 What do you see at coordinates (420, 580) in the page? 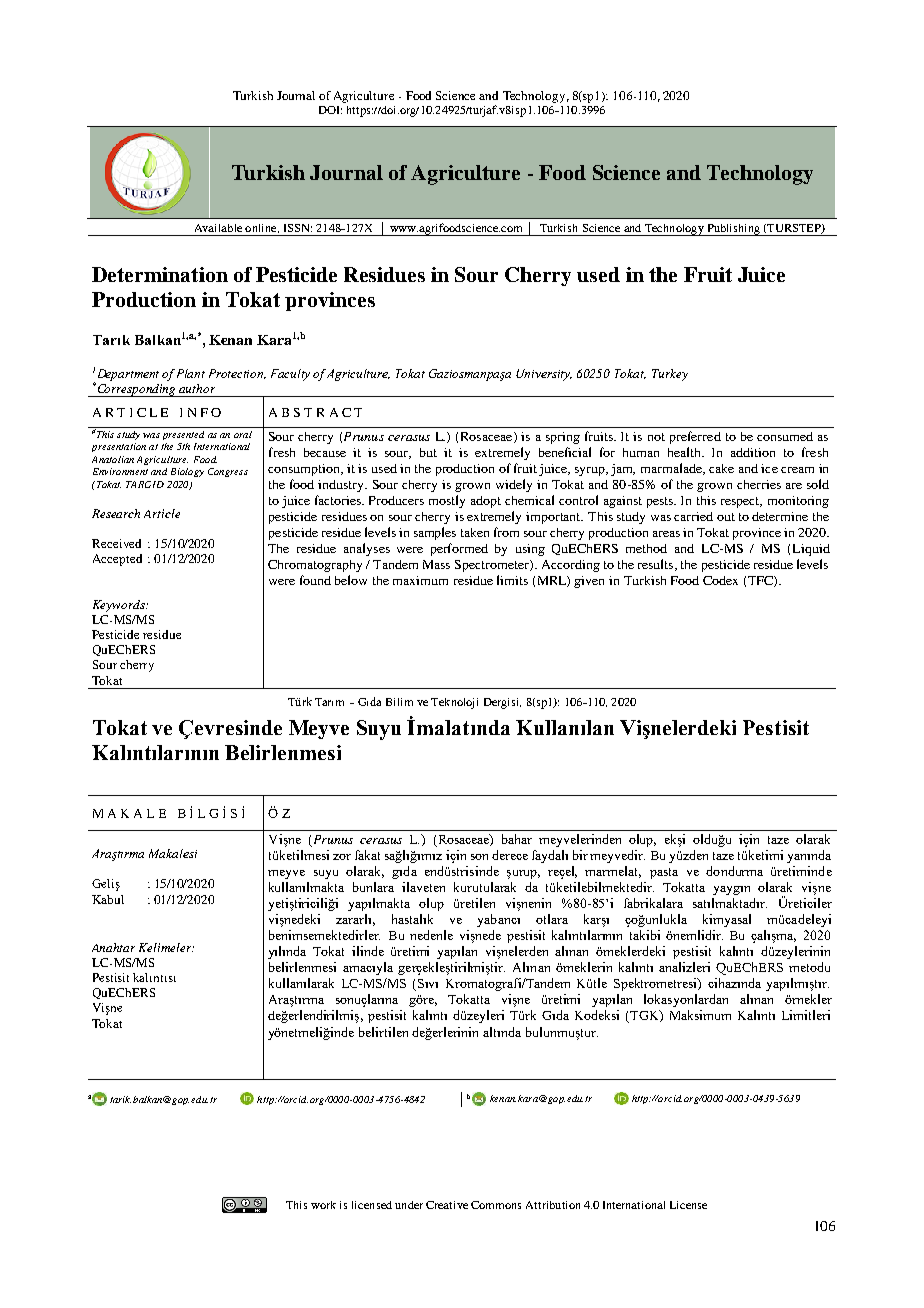
I see `maximum` at bounding box center [420, 580].
